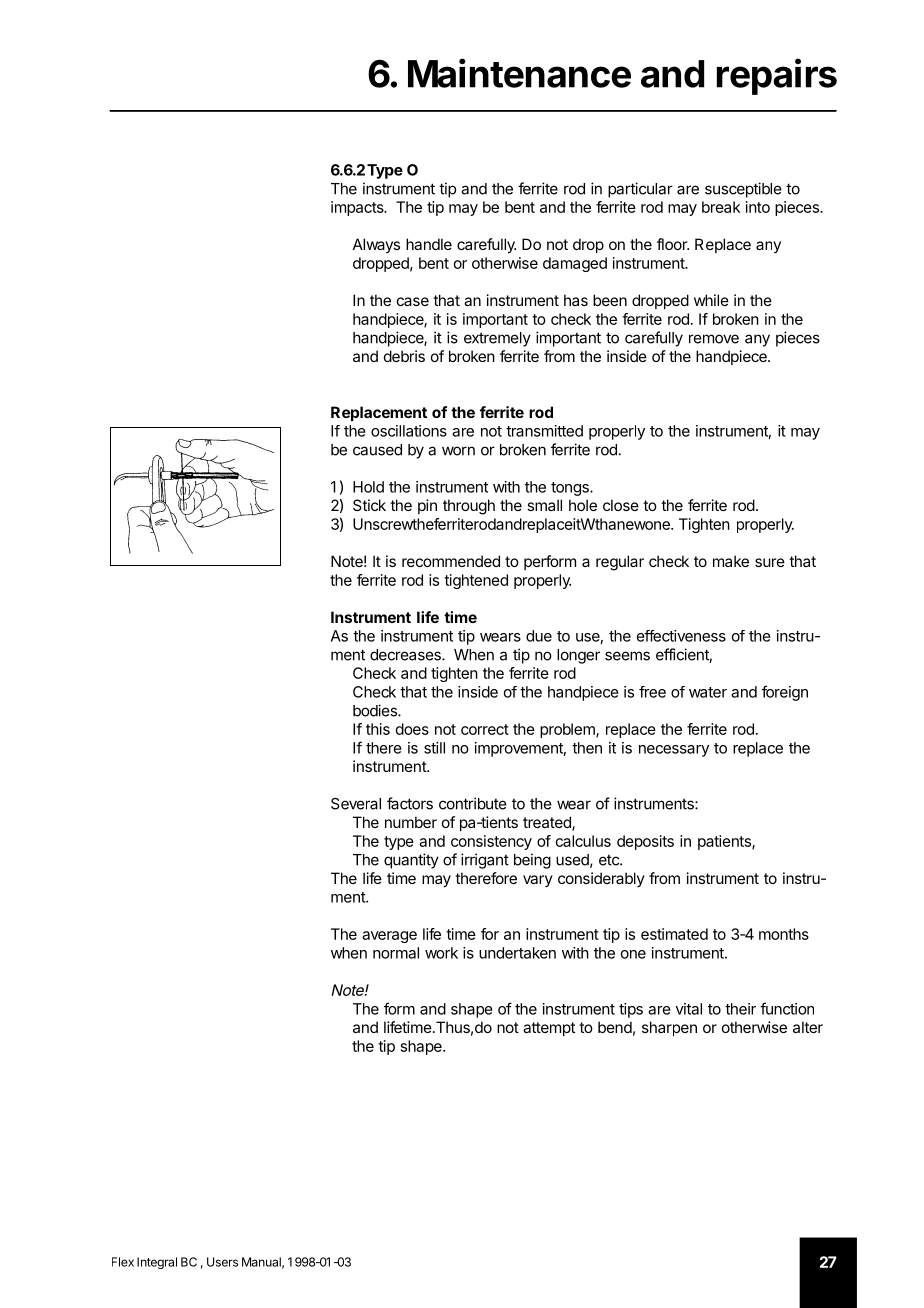 The image size is (924, 1308). What do you see at coordinates (389, 937) in the screenshot?
I see `average` at bounding box center [389, 937].
